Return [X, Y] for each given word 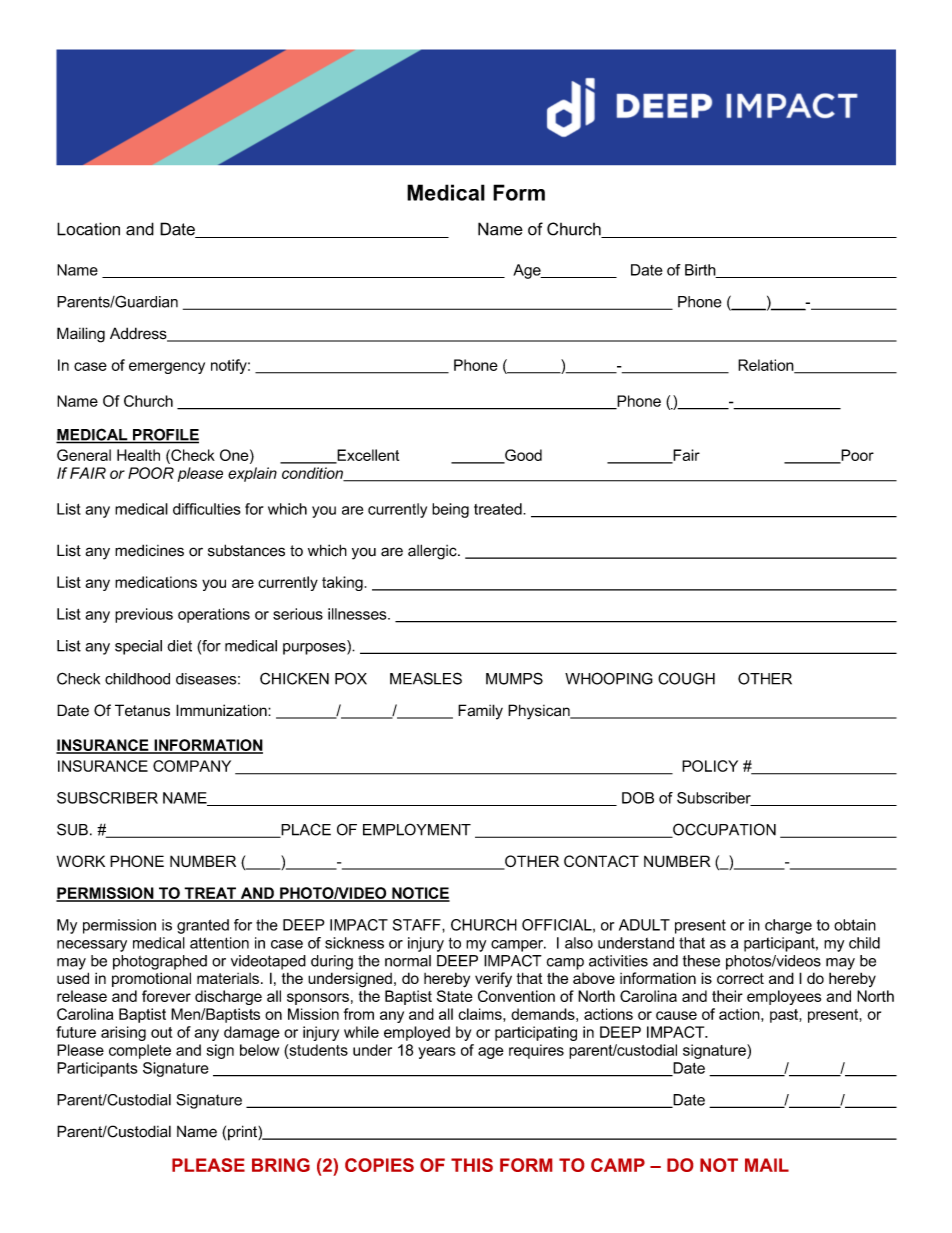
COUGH [686, 678]
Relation [767, 366]
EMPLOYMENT [417, 829]
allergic [433, 552]
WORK [81, 861]
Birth [701, 271]
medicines [149, 550]
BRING [281, 1165]
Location [88, 229]
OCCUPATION [723, 830]
